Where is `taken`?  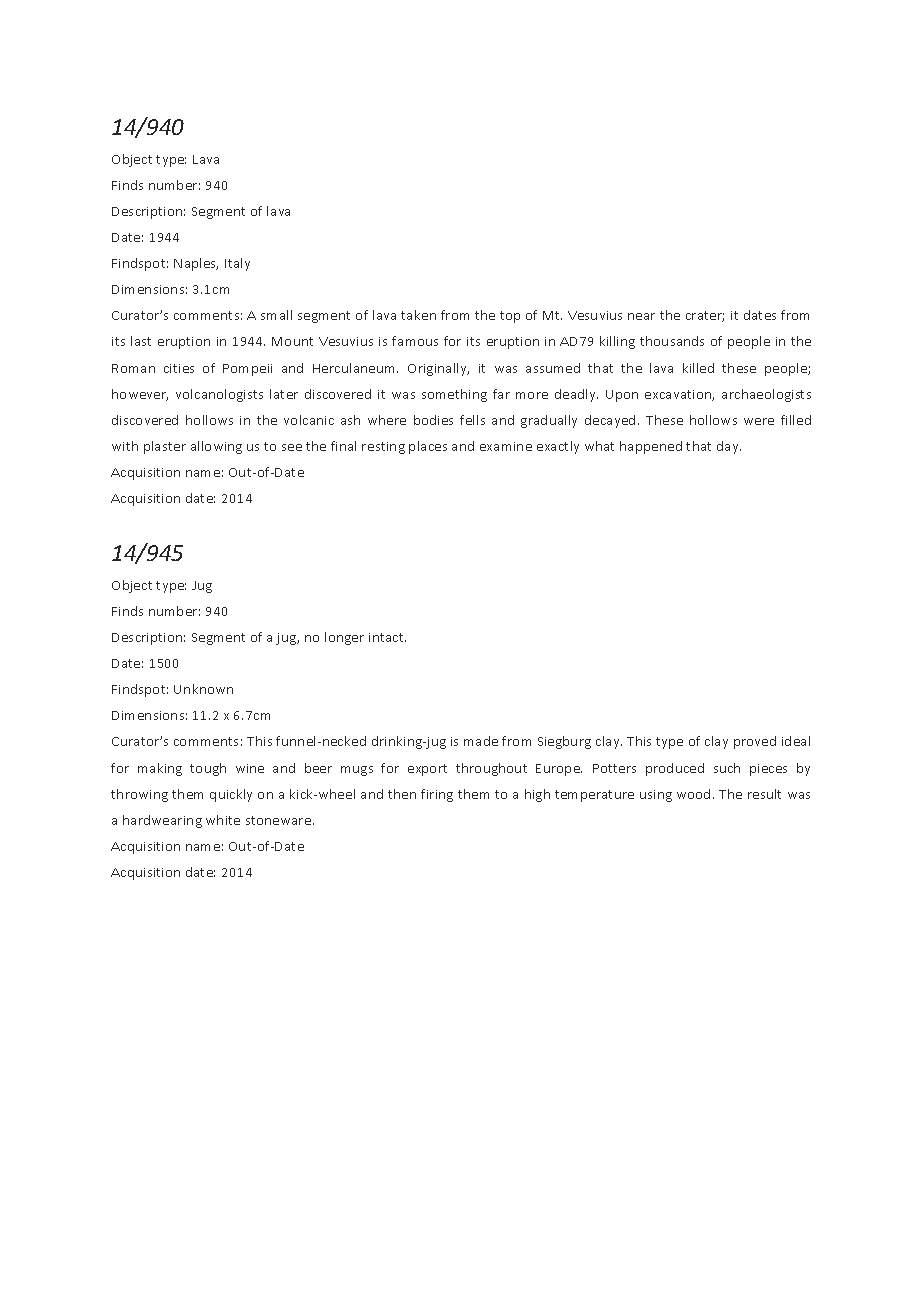 taken is located at coordinates (418, 315).
